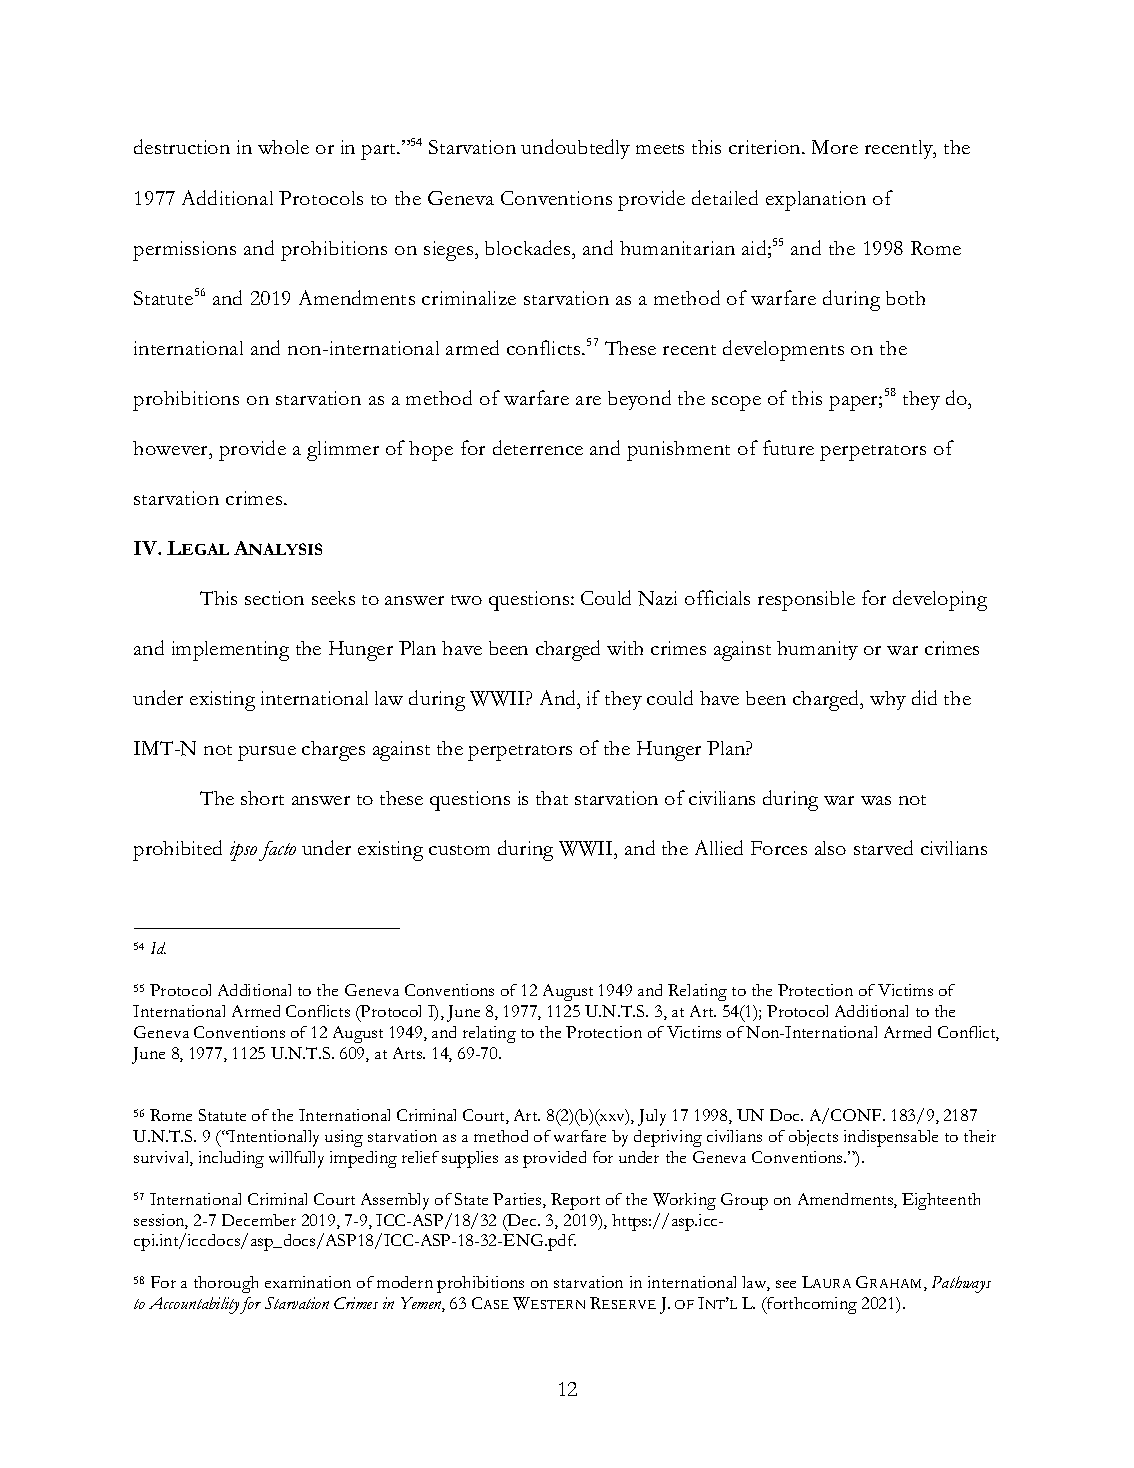  I want to click on why, so click(888, 700).
